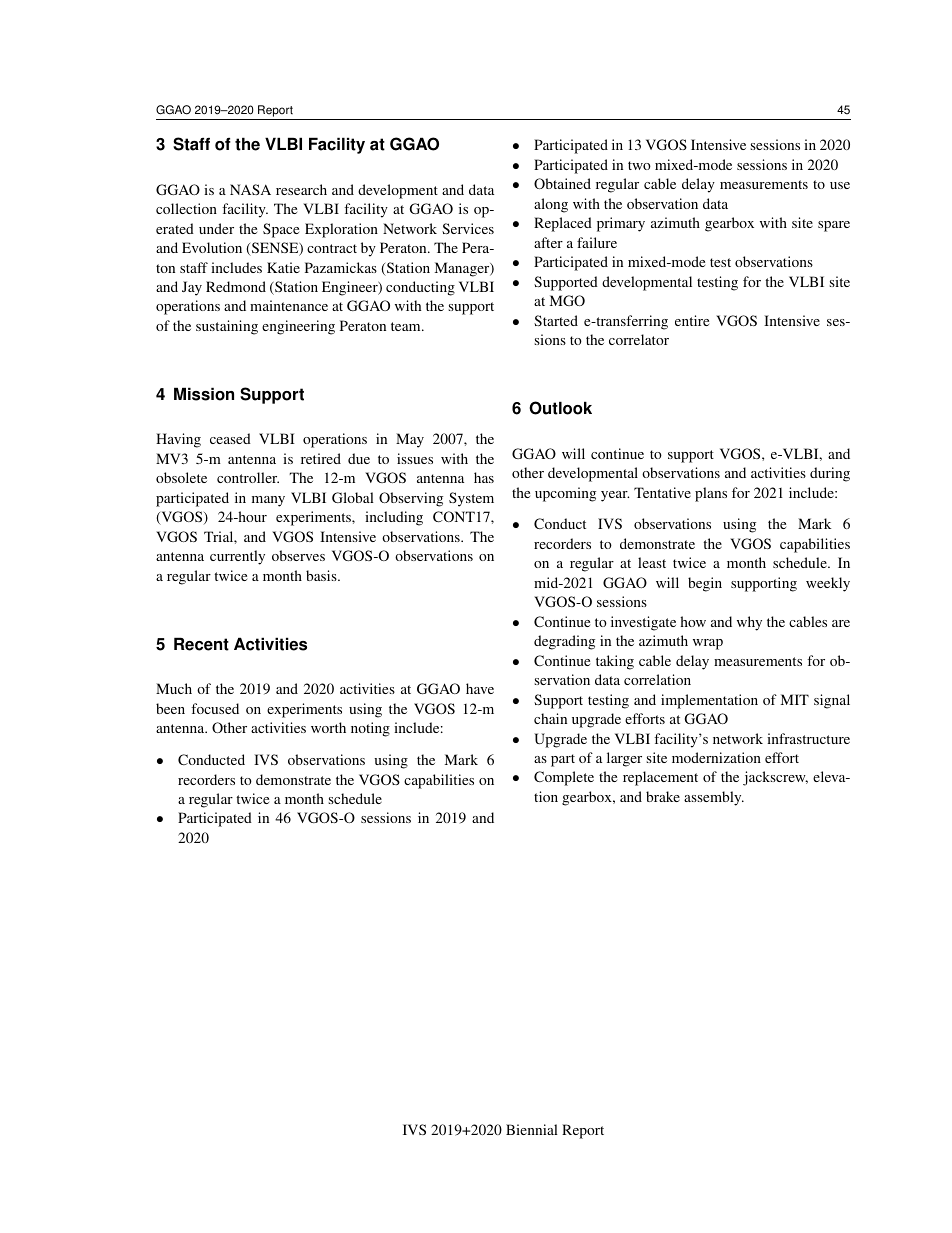 The width and height of the document is (952, 1233). What do you see at coordinates (834, 226) in the document?
I see `spare` at bounding box center [834, 226].
